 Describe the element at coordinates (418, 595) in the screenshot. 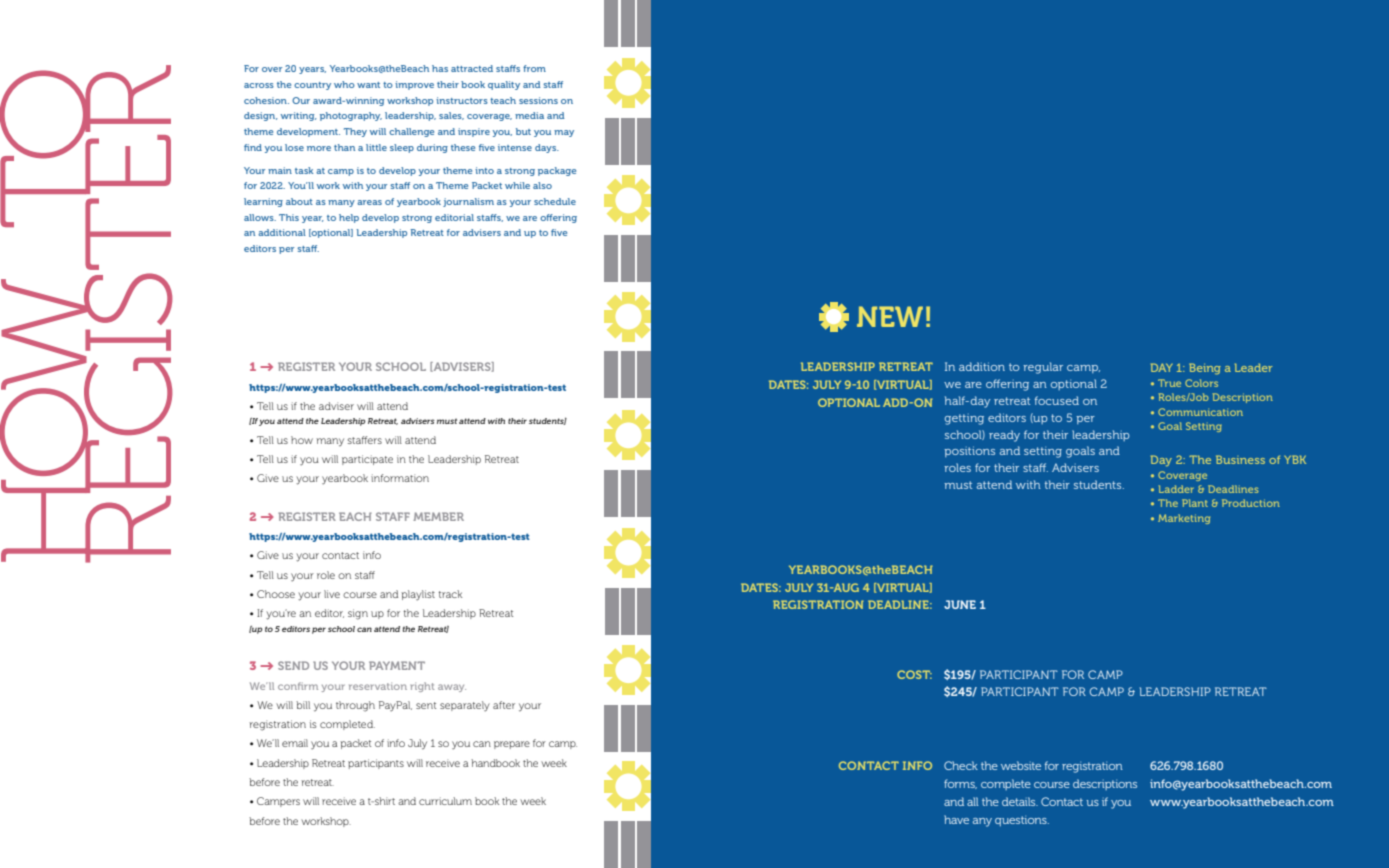

I see `playlist` at that location.
